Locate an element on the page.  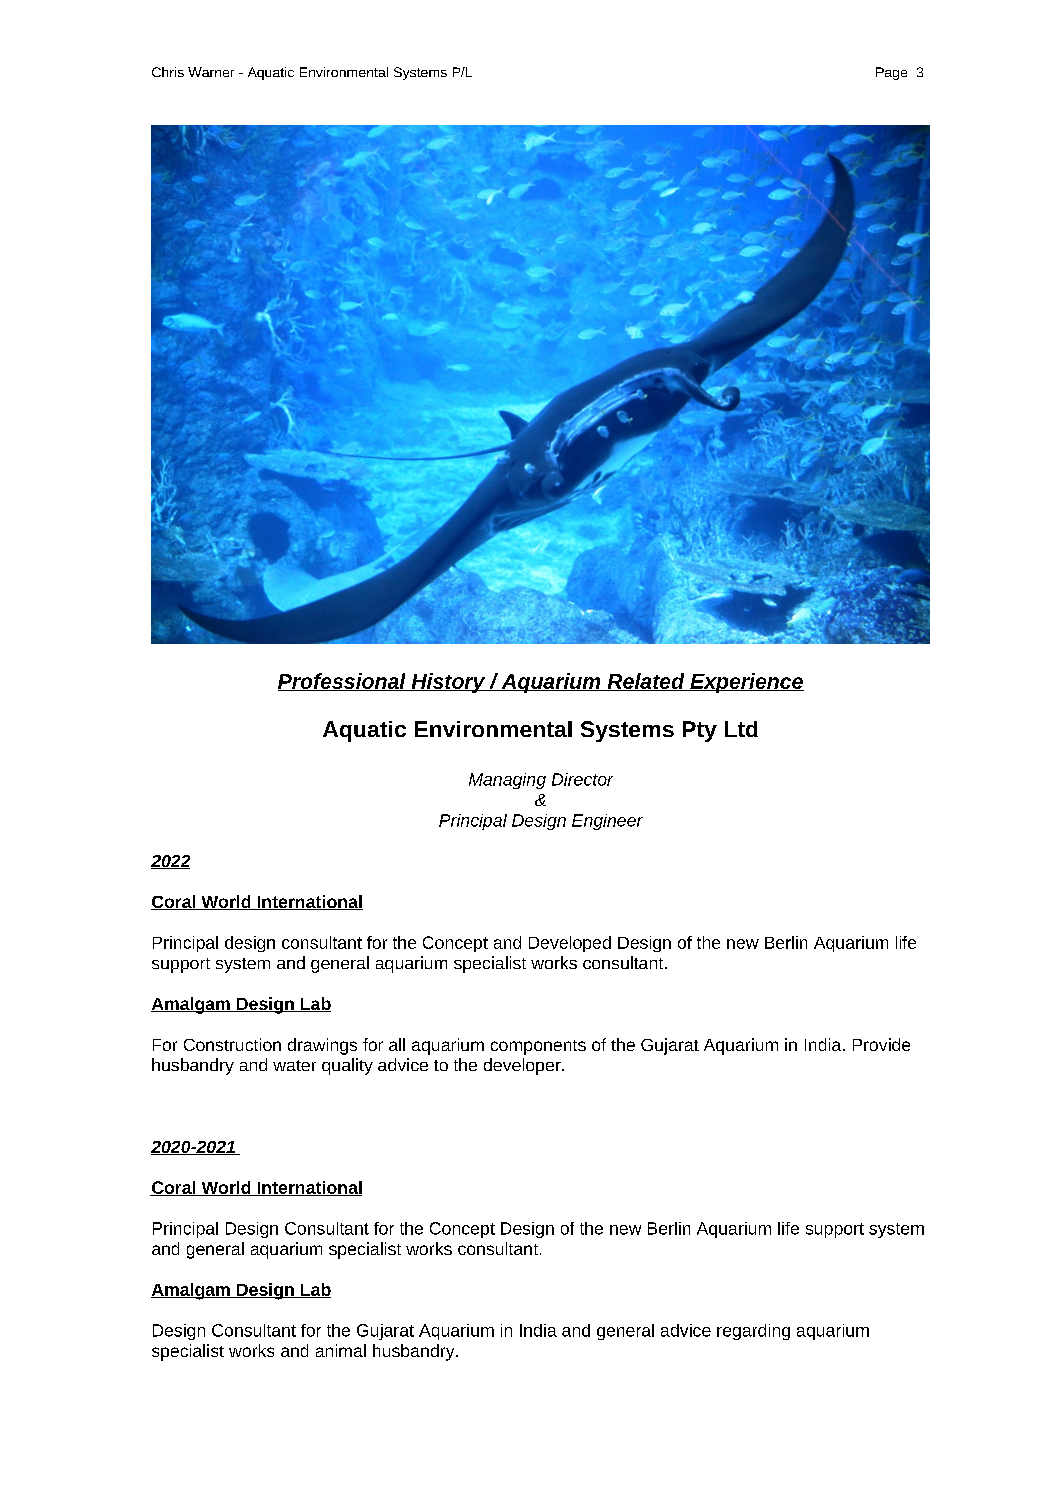
Pty is located at coordinates (700, 731).
